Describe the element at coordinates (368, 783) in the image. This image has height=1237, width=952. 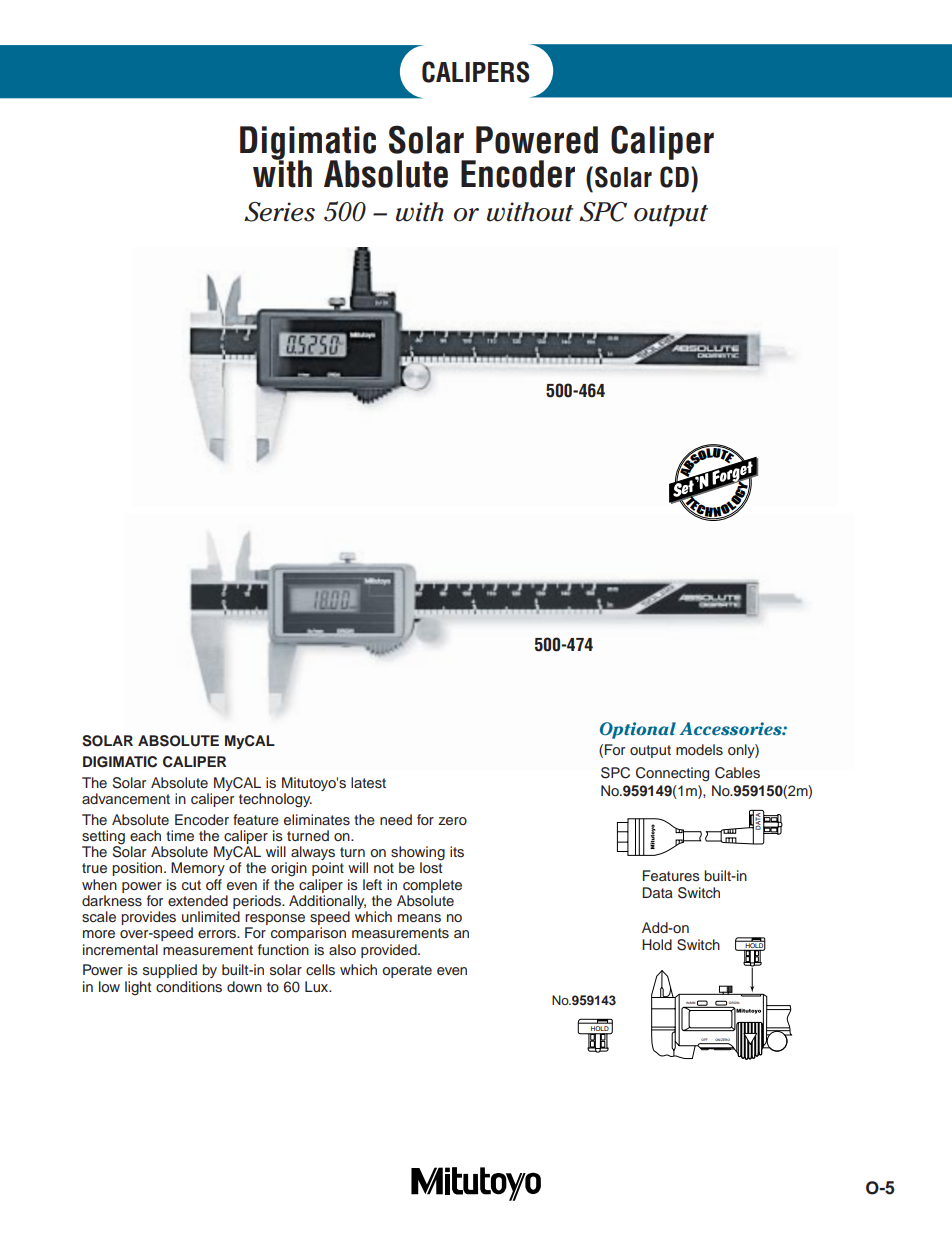
I see `latest` at that location.
